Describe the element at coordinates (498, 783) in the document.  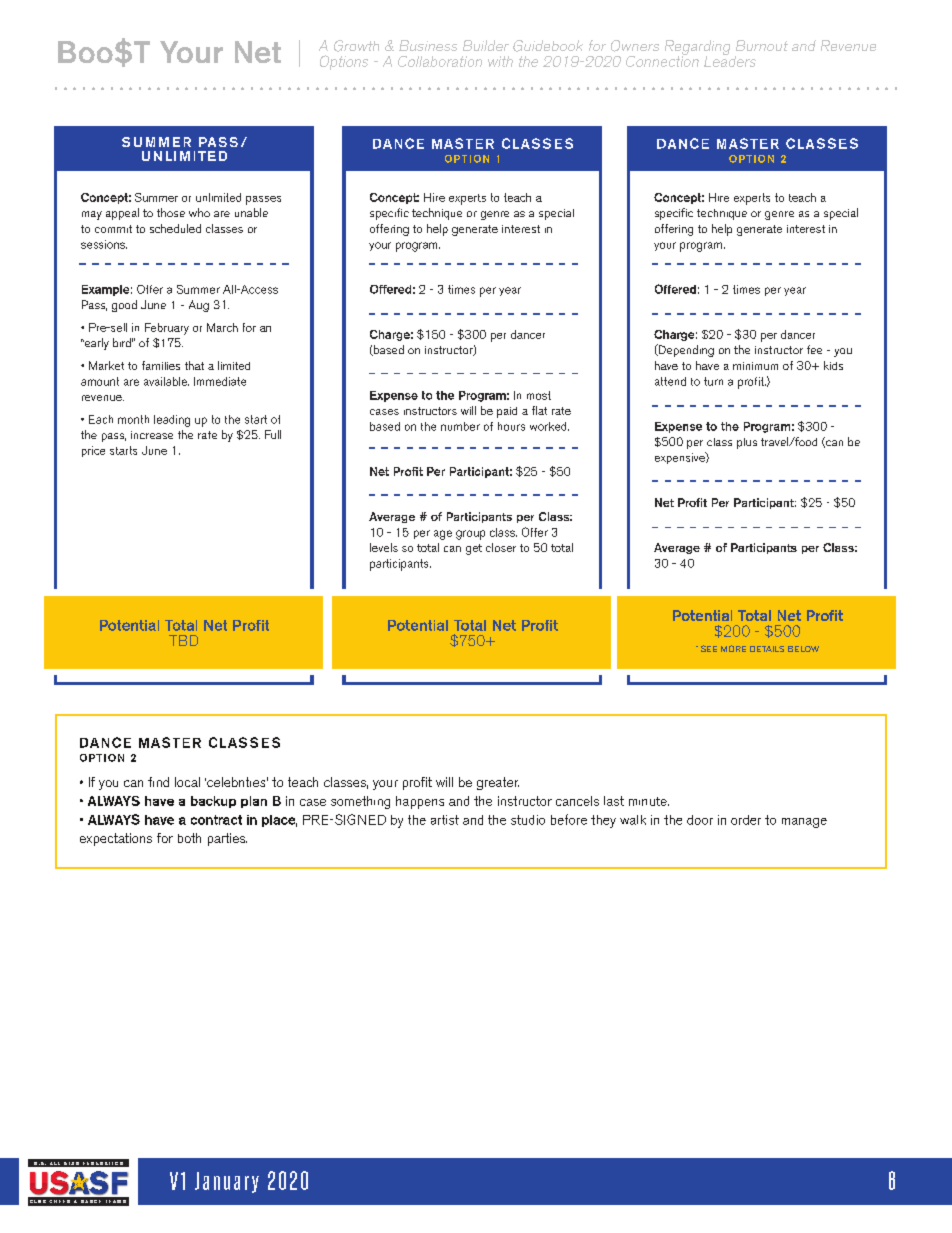
I see `greater` at that location.
